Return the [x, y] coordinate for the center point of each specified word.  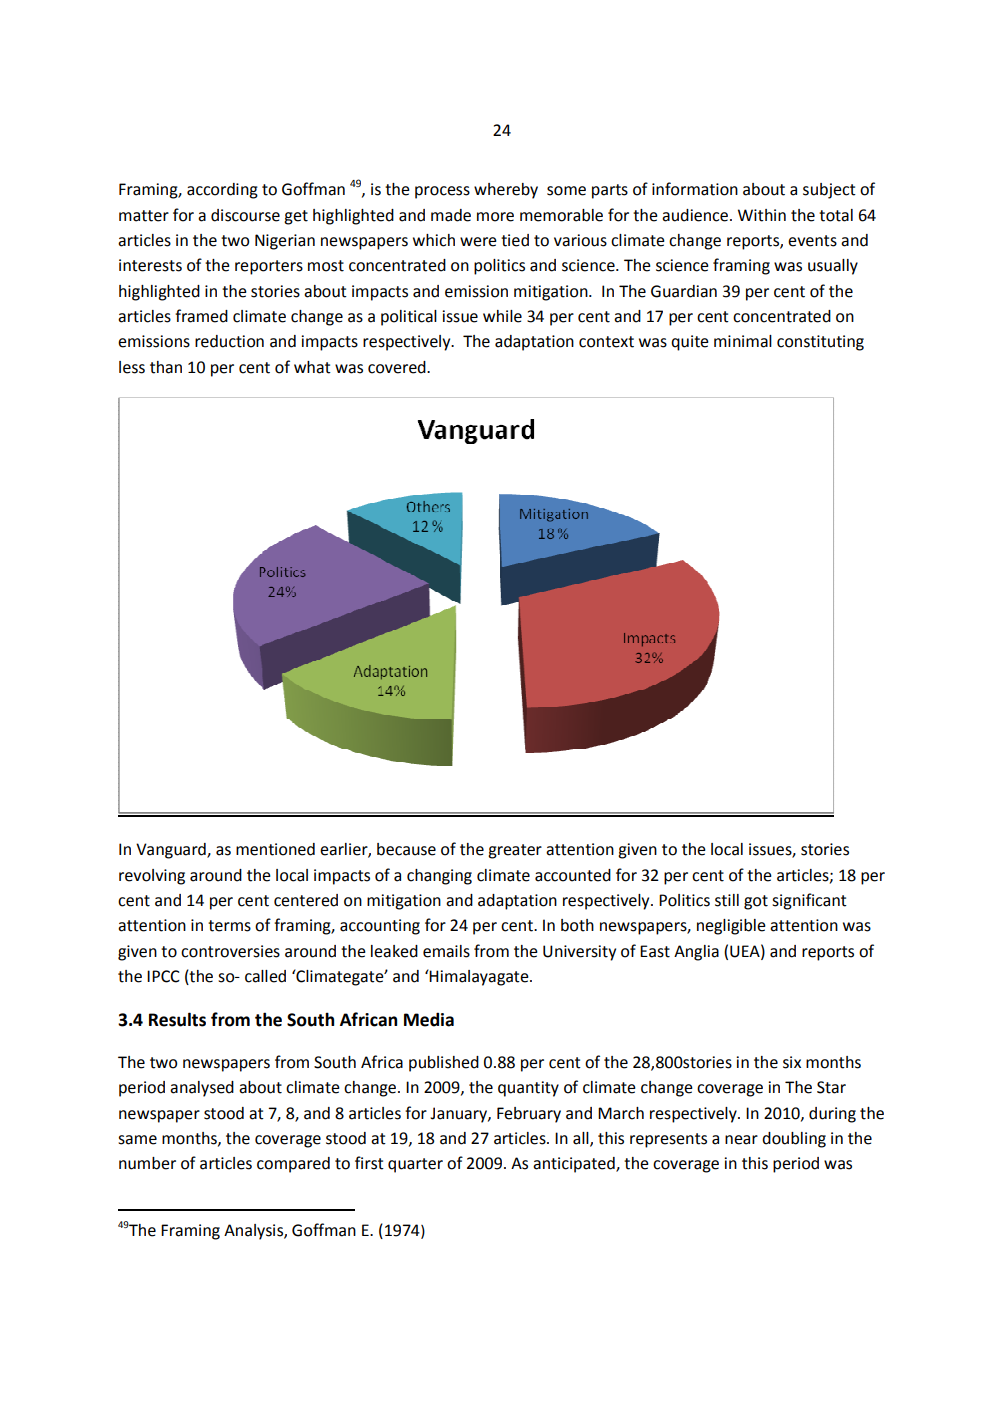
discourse [245, 215]
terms [229, 926]
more [495, 217]
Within [762, 215]
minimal [743, 341]
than [166, 367]
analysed [202, 1089]
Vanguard [172, 851]
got [756, 902]
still [727, 900]
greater [515, 851]
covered [398, 367]
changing [439, 877]
